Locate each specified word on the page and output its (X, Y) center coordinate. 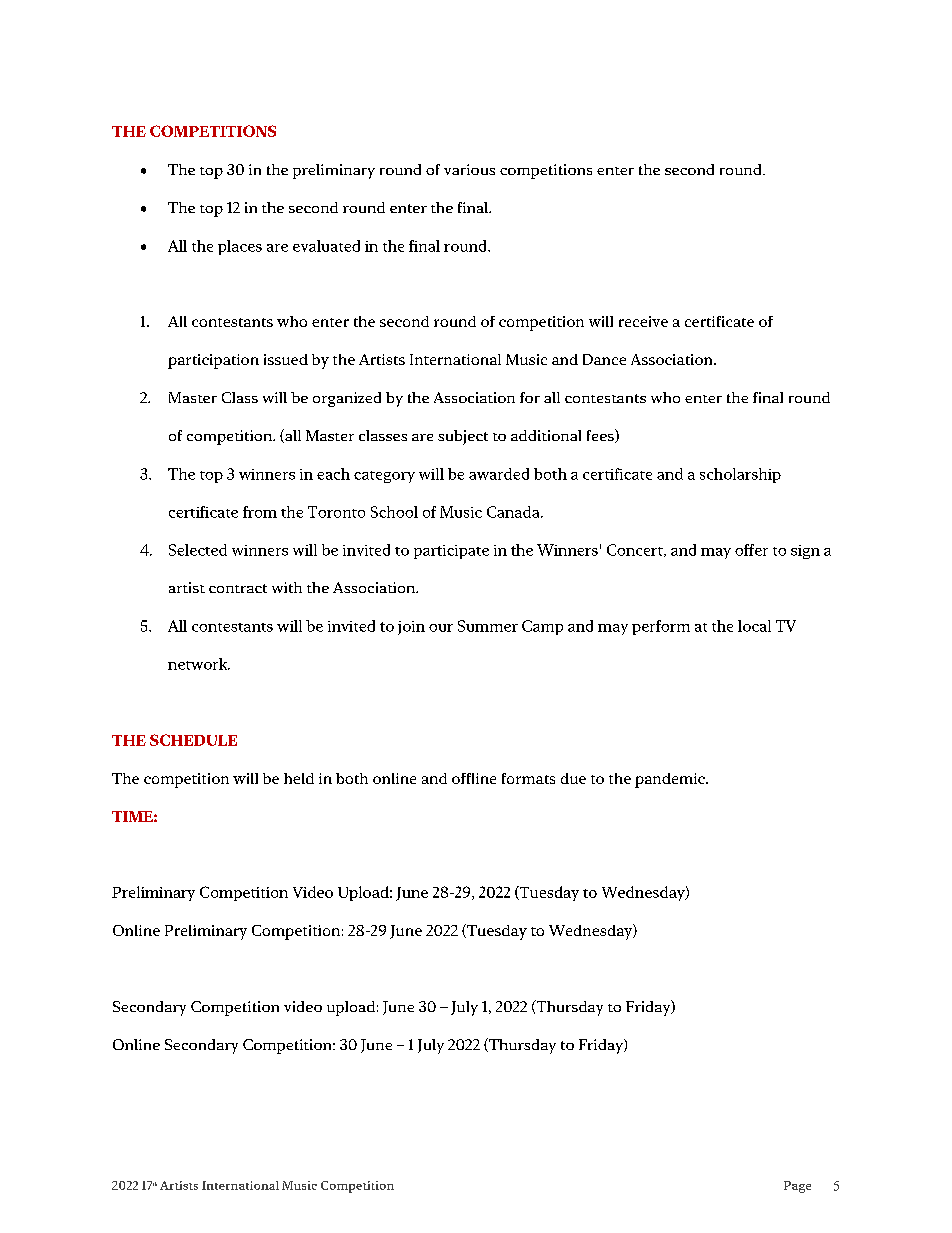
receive (643, 321)
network (199, 664)
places (240, 247)
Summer (488, 626)
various (469, 169)
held (299, 778)
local (754, 626)
